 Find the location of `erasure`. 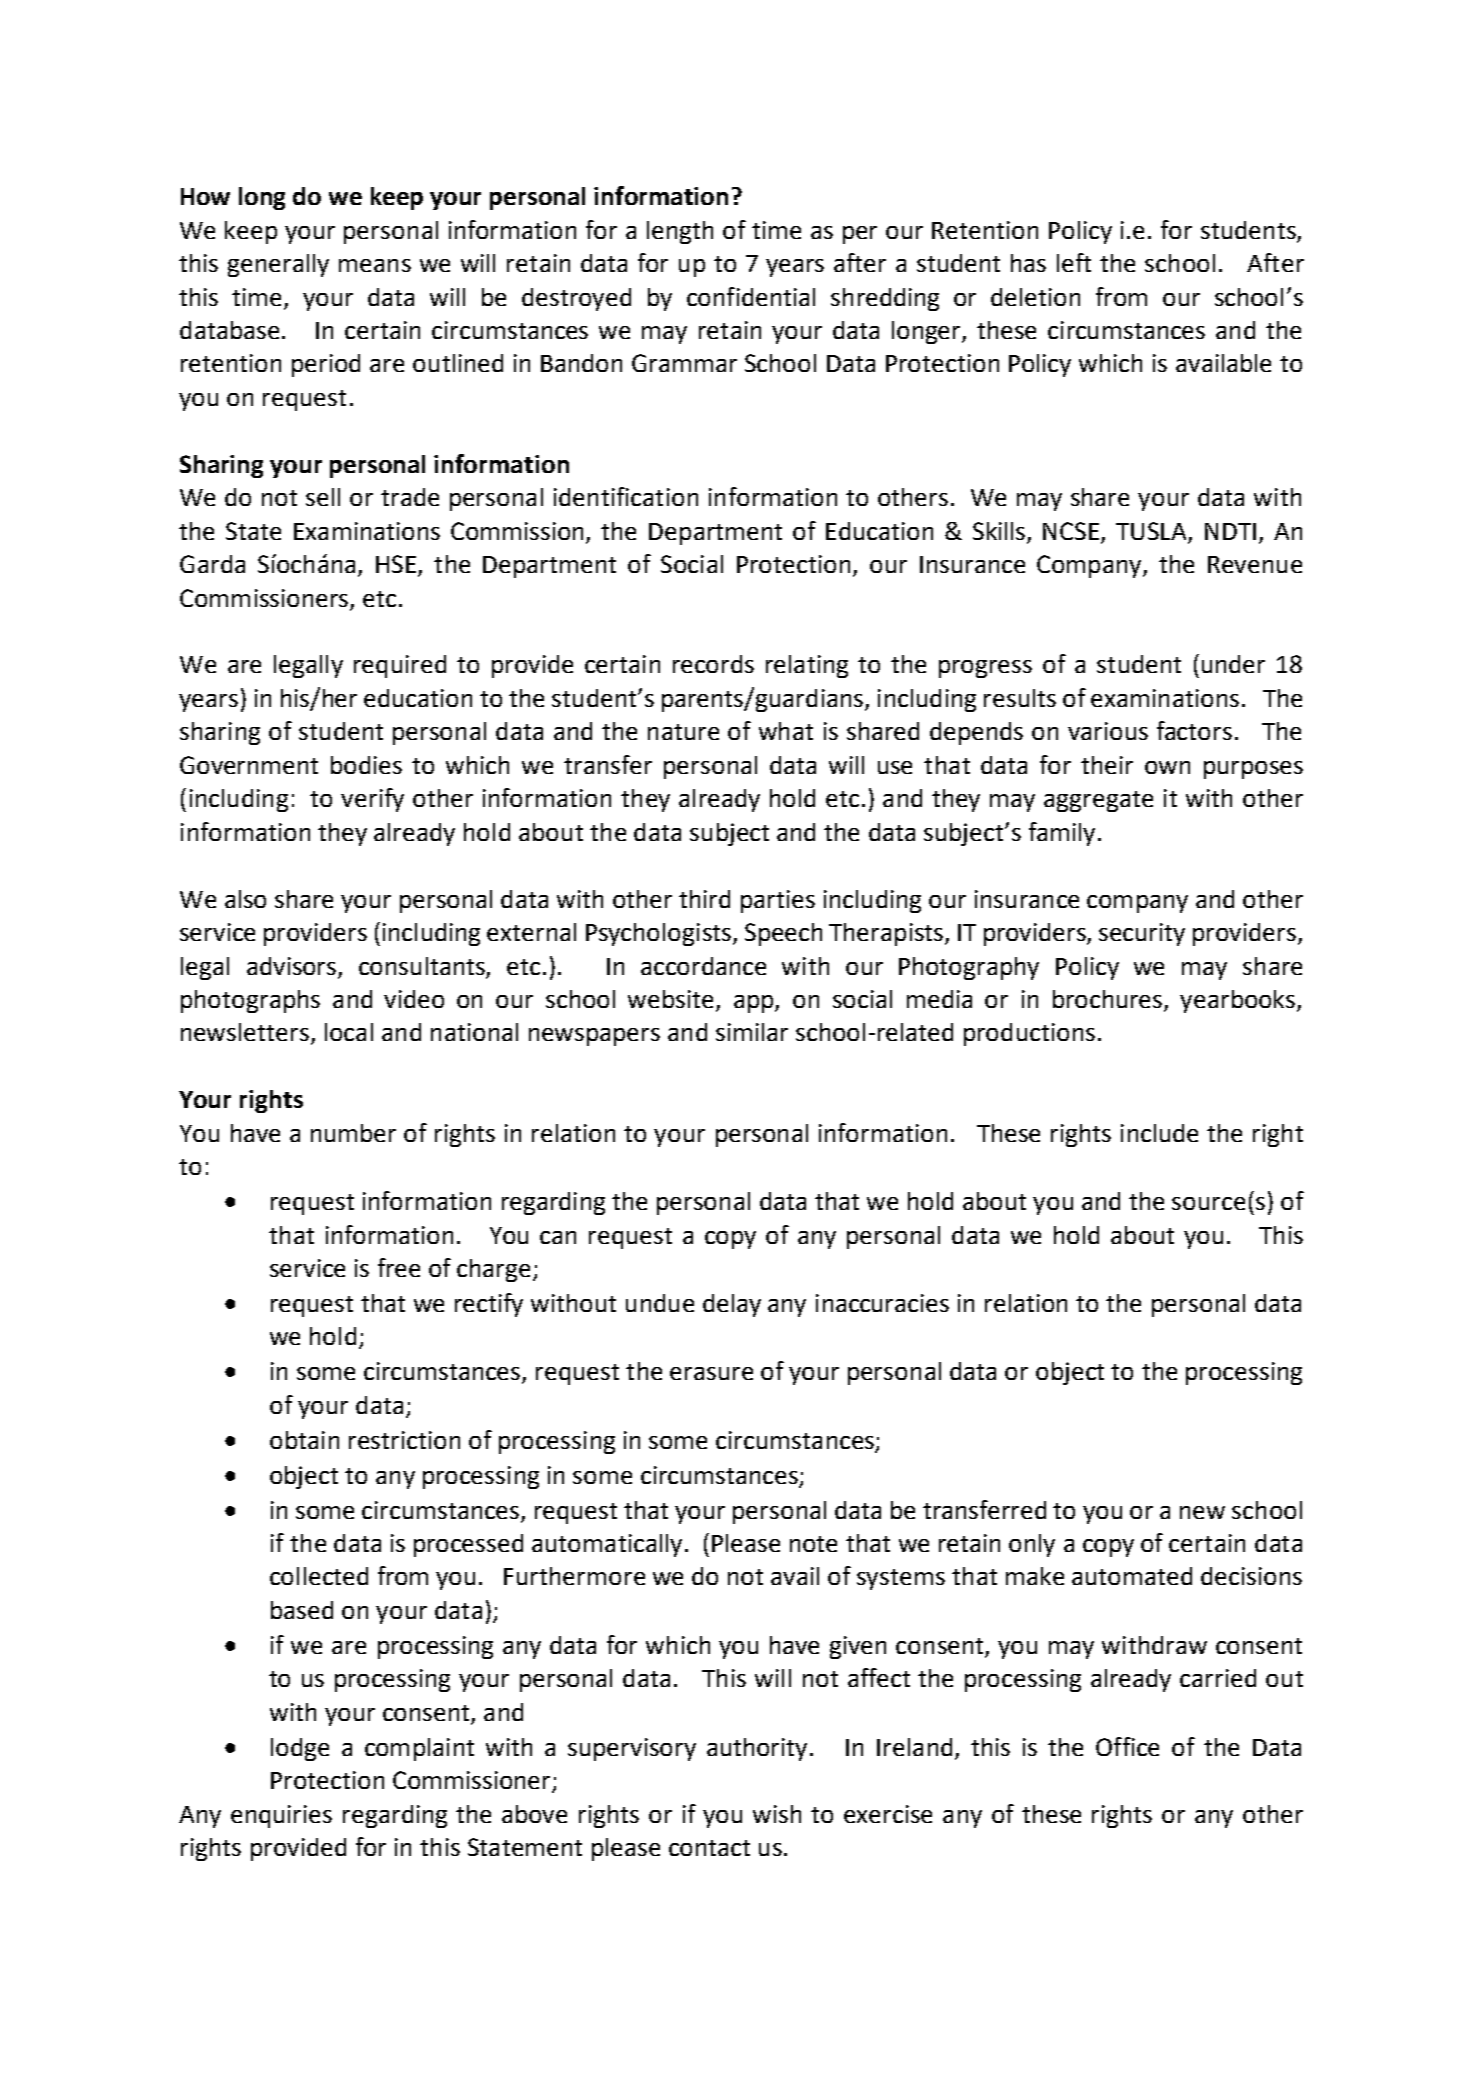

erasure is located at coordinates (711, 1373).
